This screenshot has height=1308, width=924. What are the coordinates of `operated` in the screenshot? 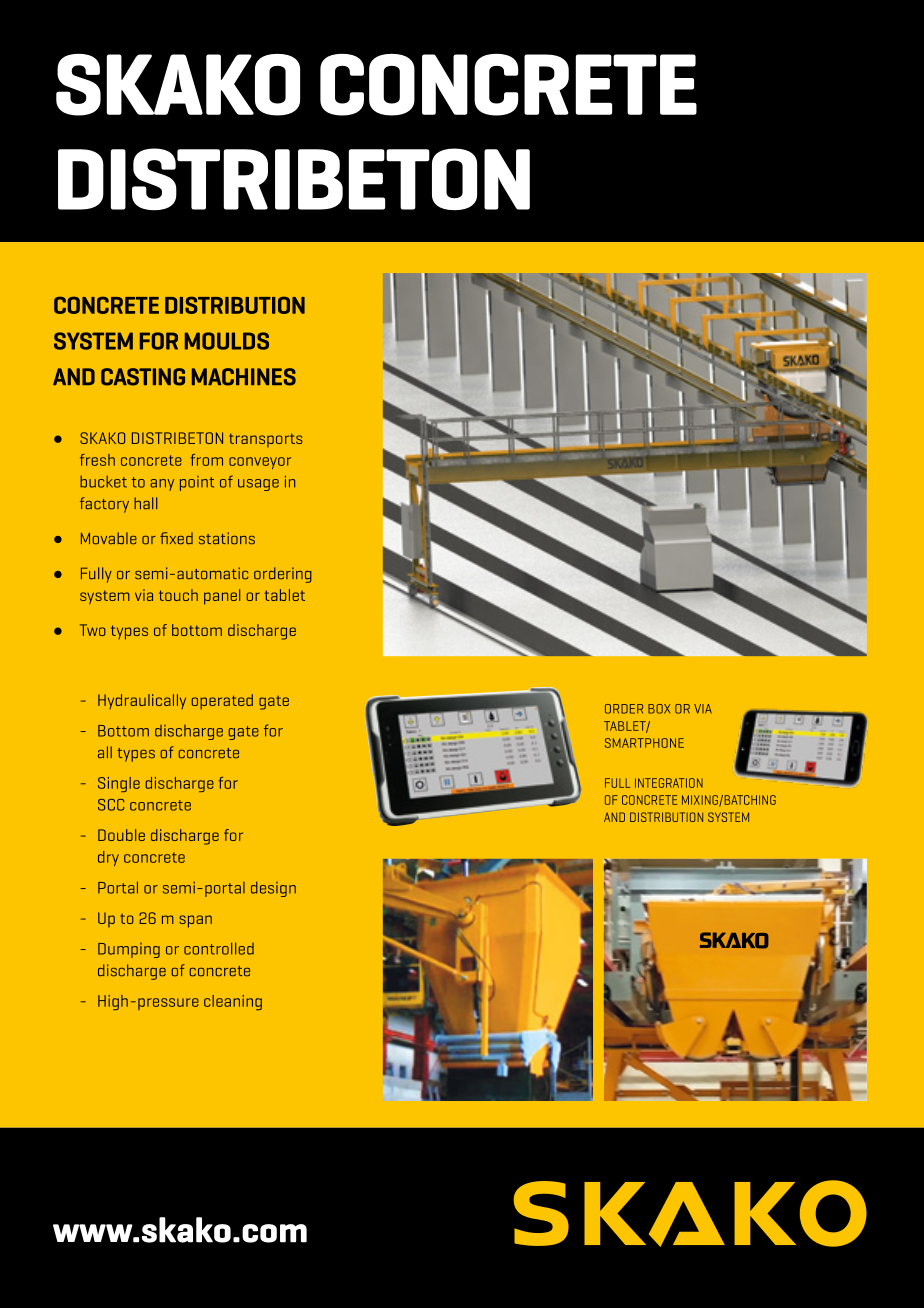 It's located at (222, 702).
